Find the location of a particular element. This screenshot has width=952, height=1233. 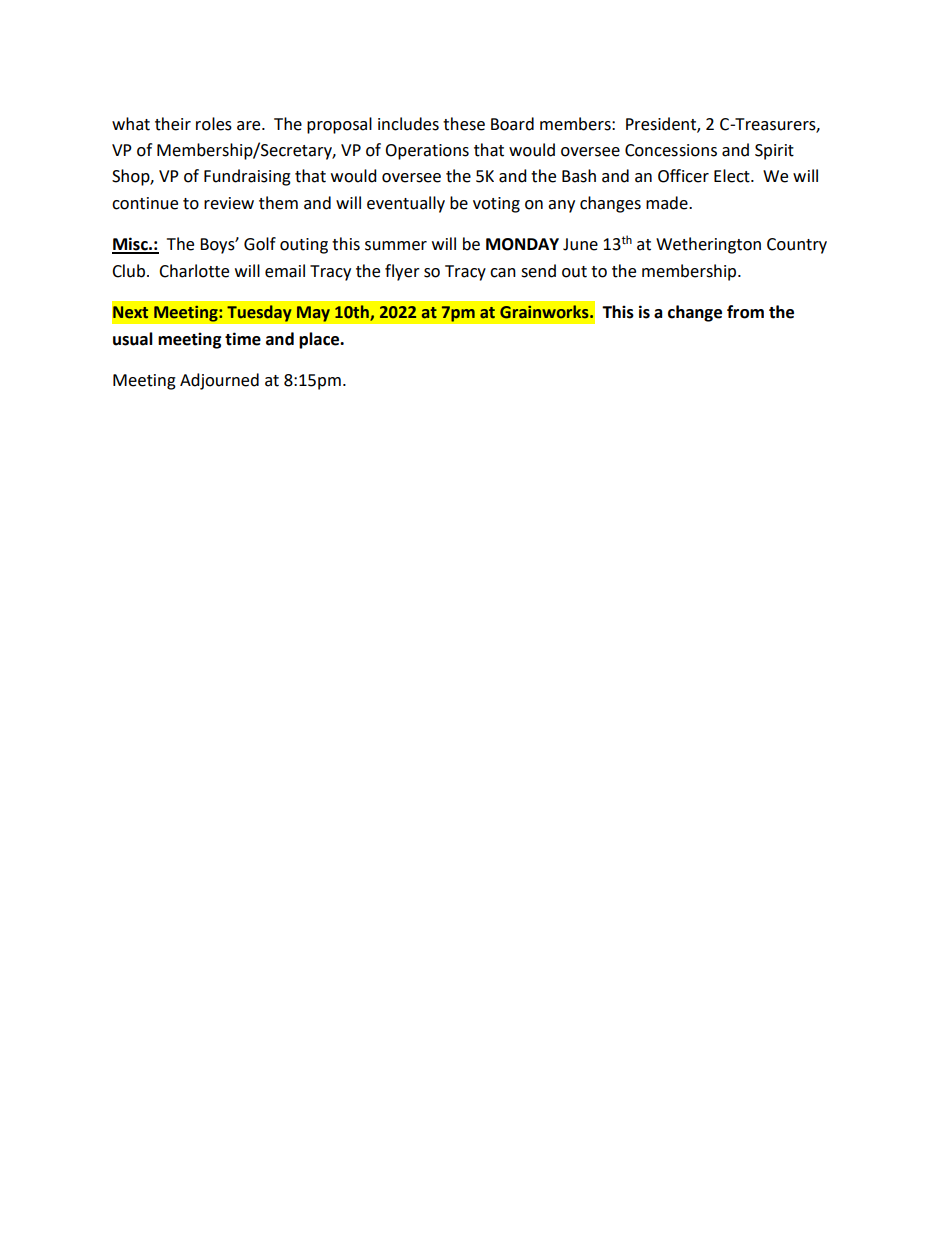

place is located at coordinates (320, 340).
